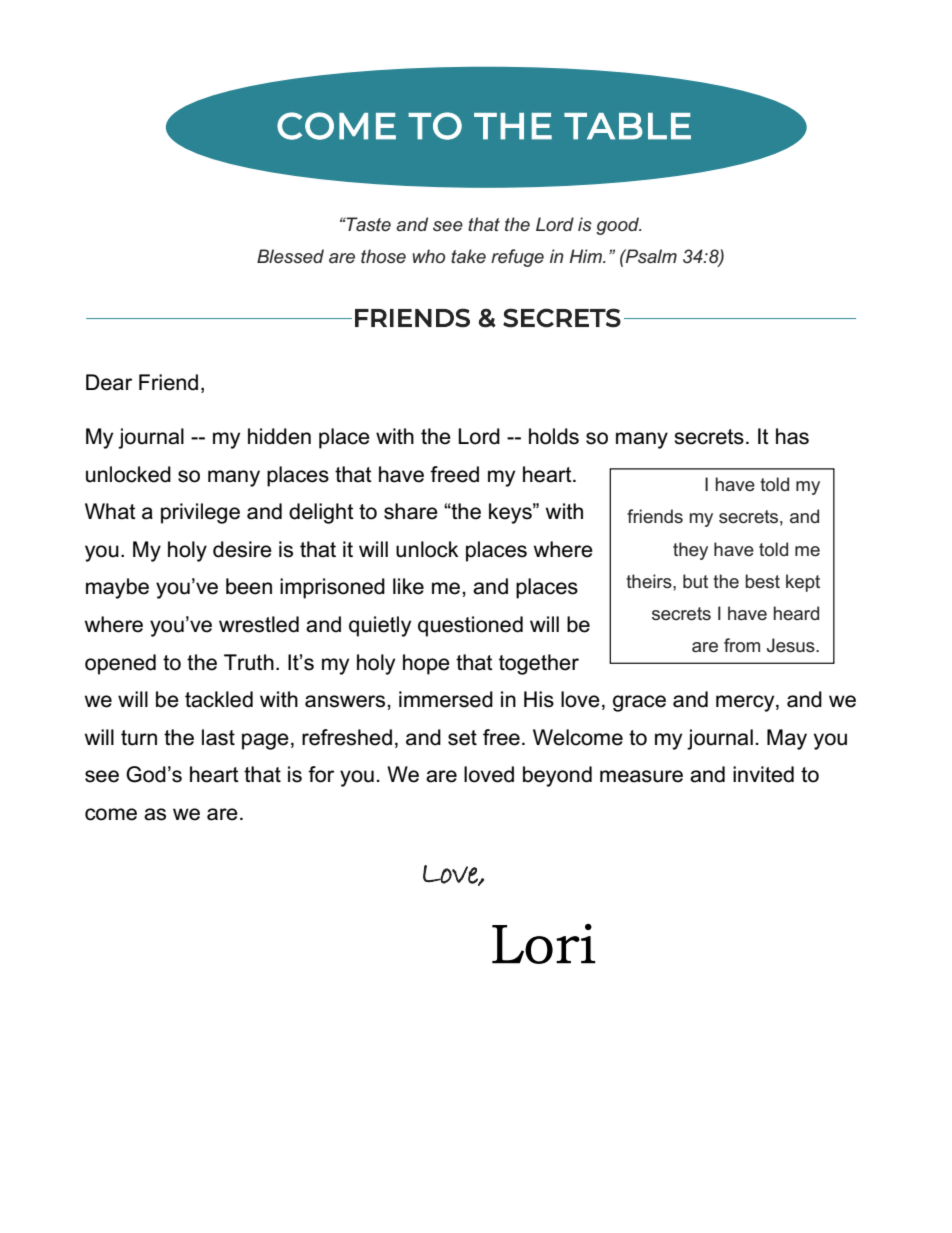 This page has width=952, height=1233. I want to click on holds, so click(554, 436).
